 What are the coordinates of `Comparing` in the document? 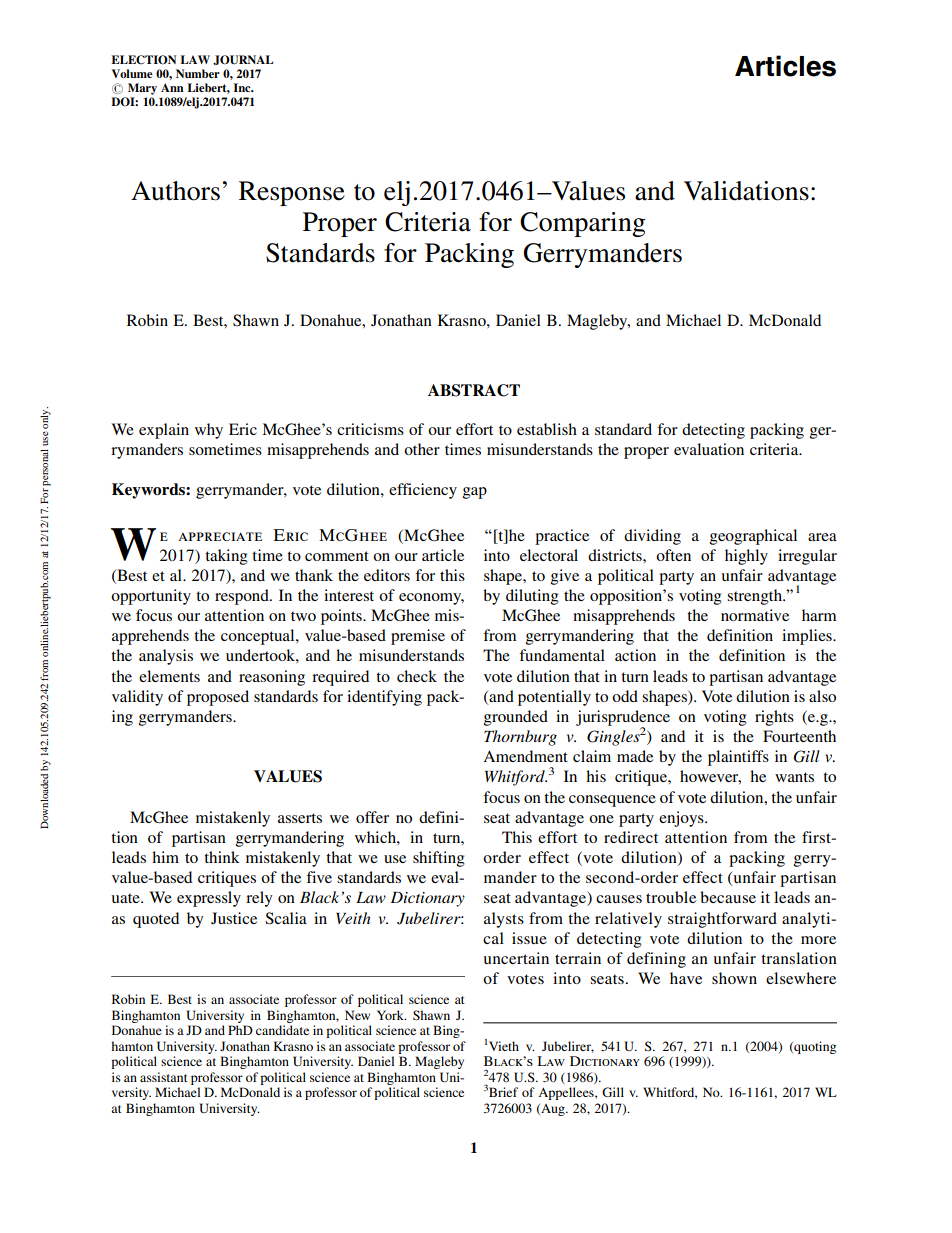 It's located at (583, 224).
